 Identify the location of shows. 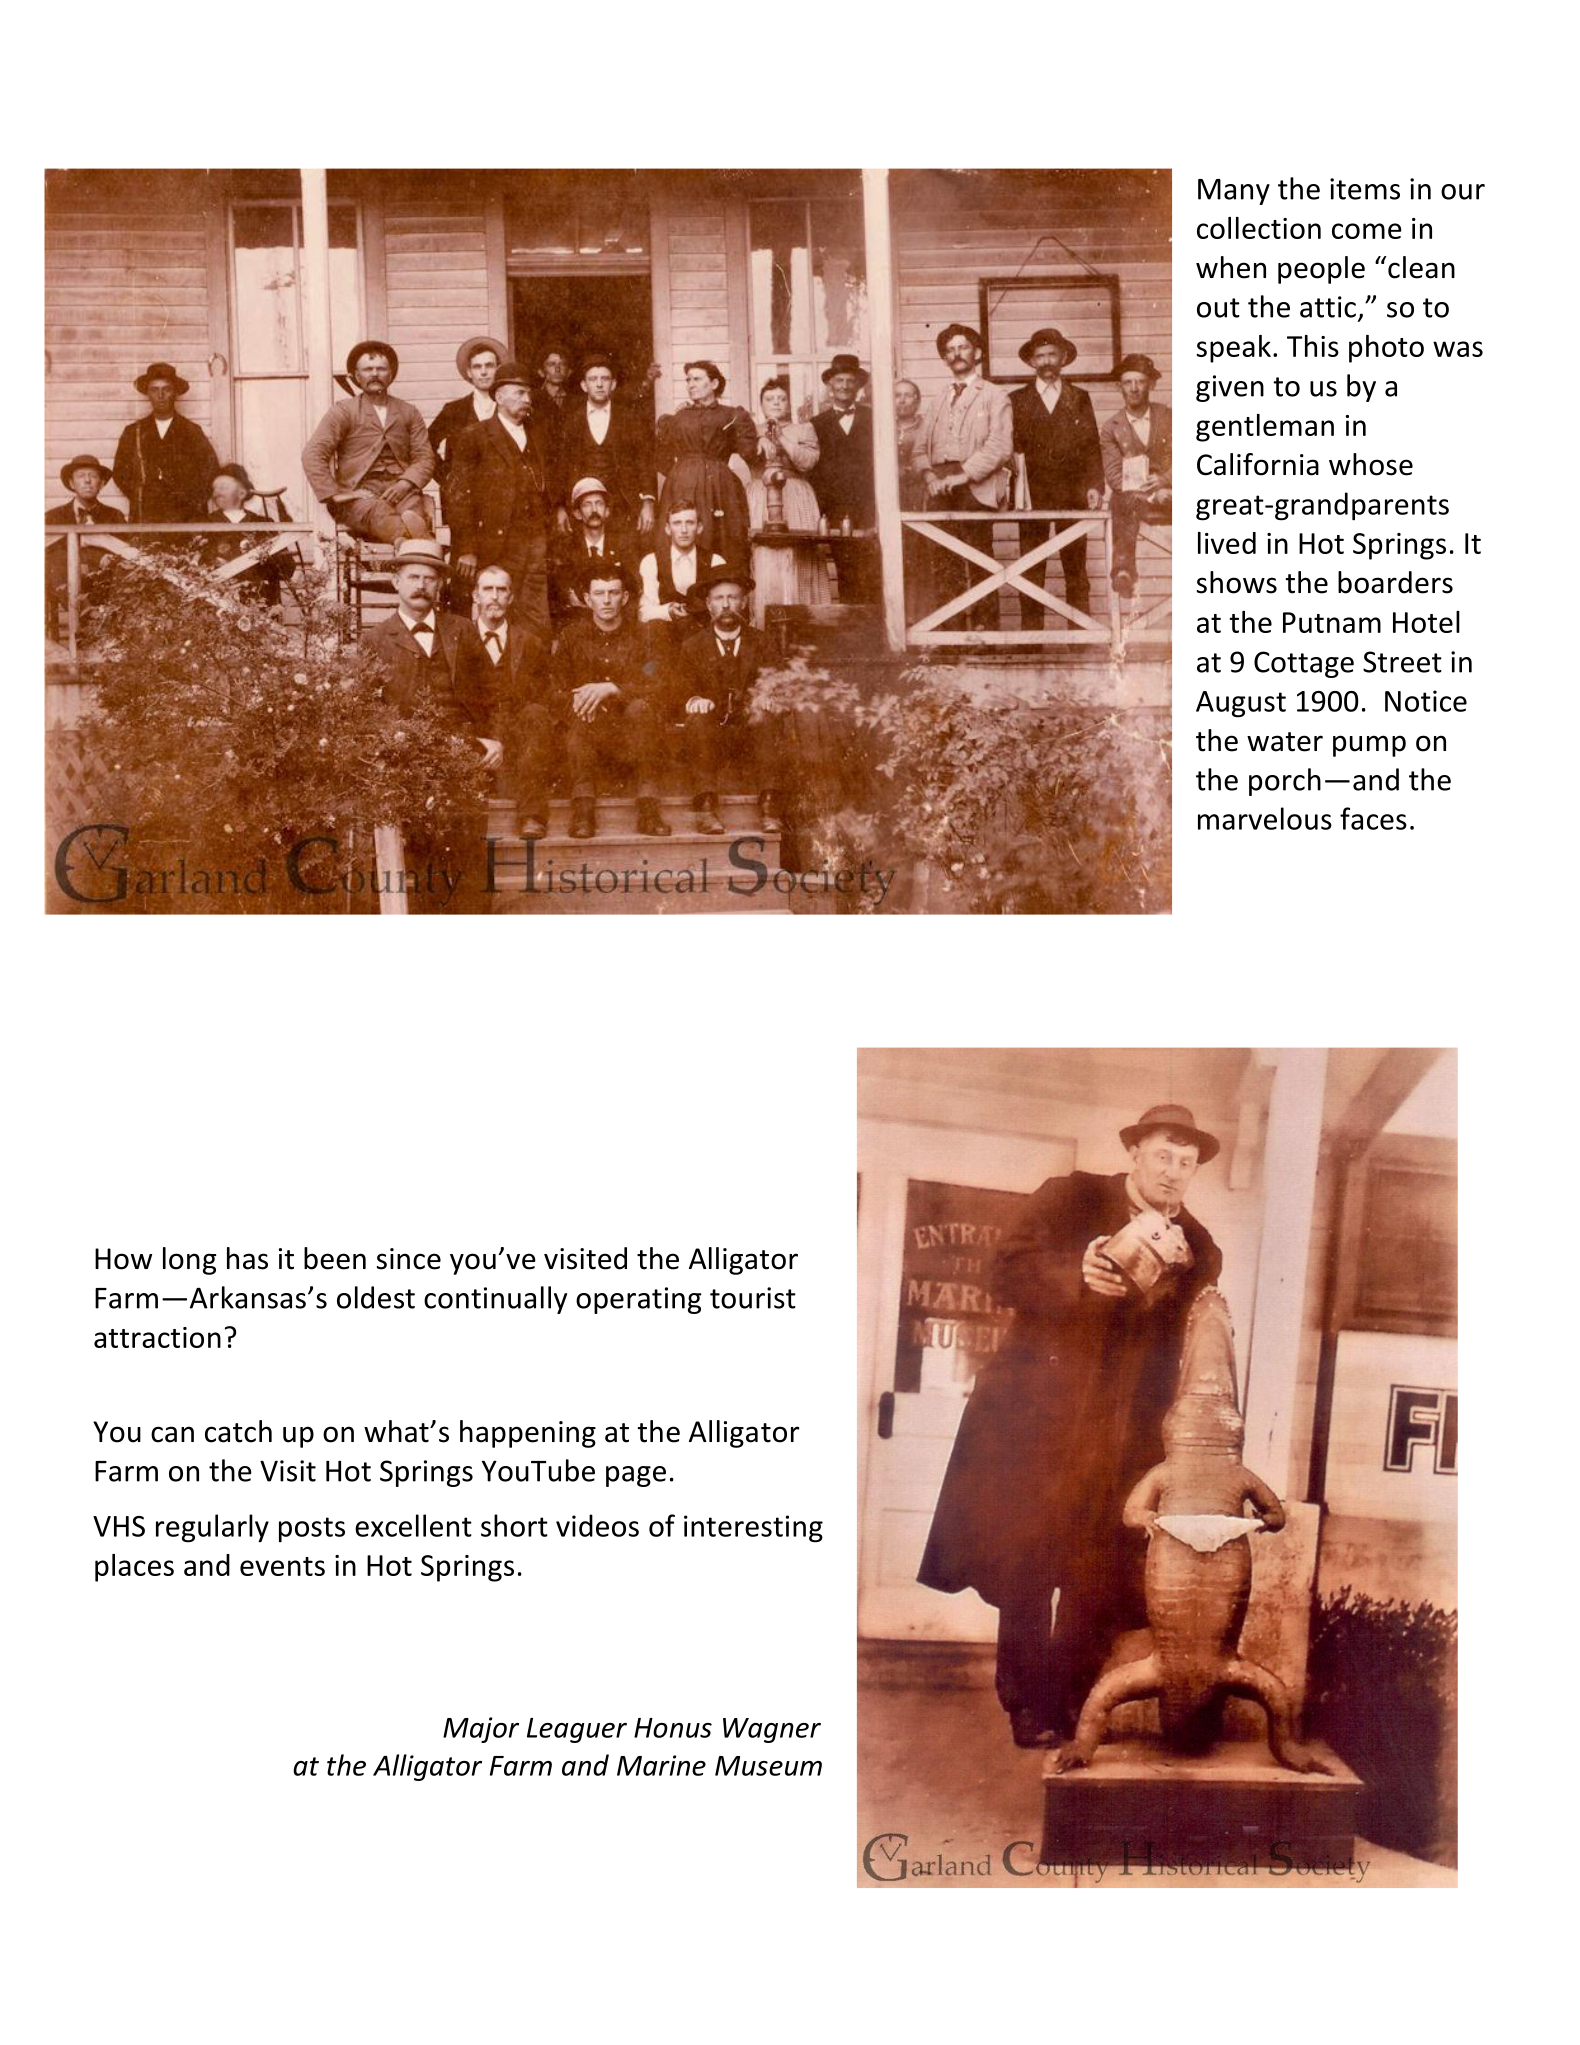
(1237, 582).
